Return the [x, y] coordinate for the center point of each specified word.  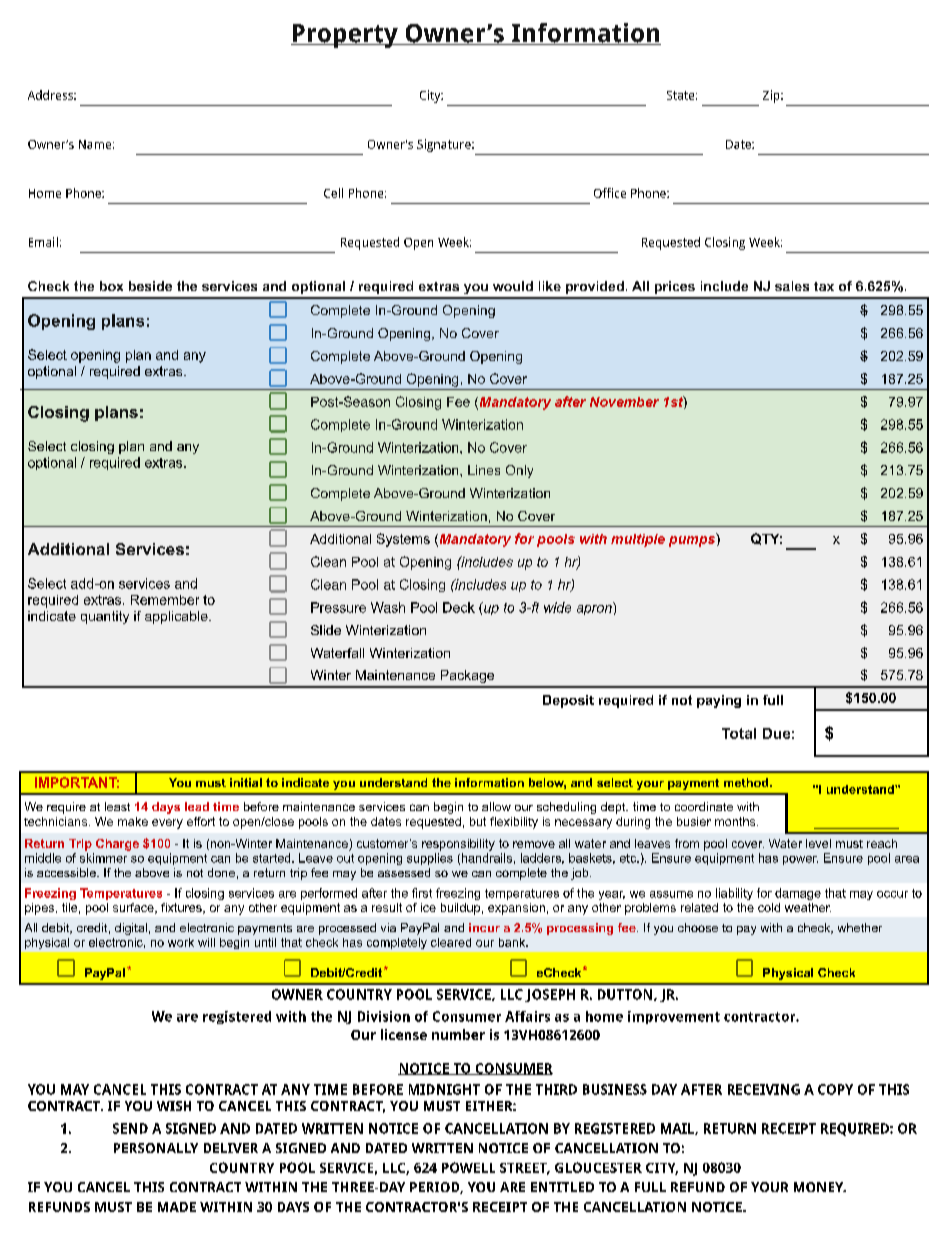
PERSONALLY [156, 1148]
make [133, 821]
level [818, 843]
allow [496, 806]
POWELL [468, 1167]
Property [345, 36]
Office [610, 193]
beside [150, 286]
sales [792, 286]
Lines [484, 470]
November [624, 402]
